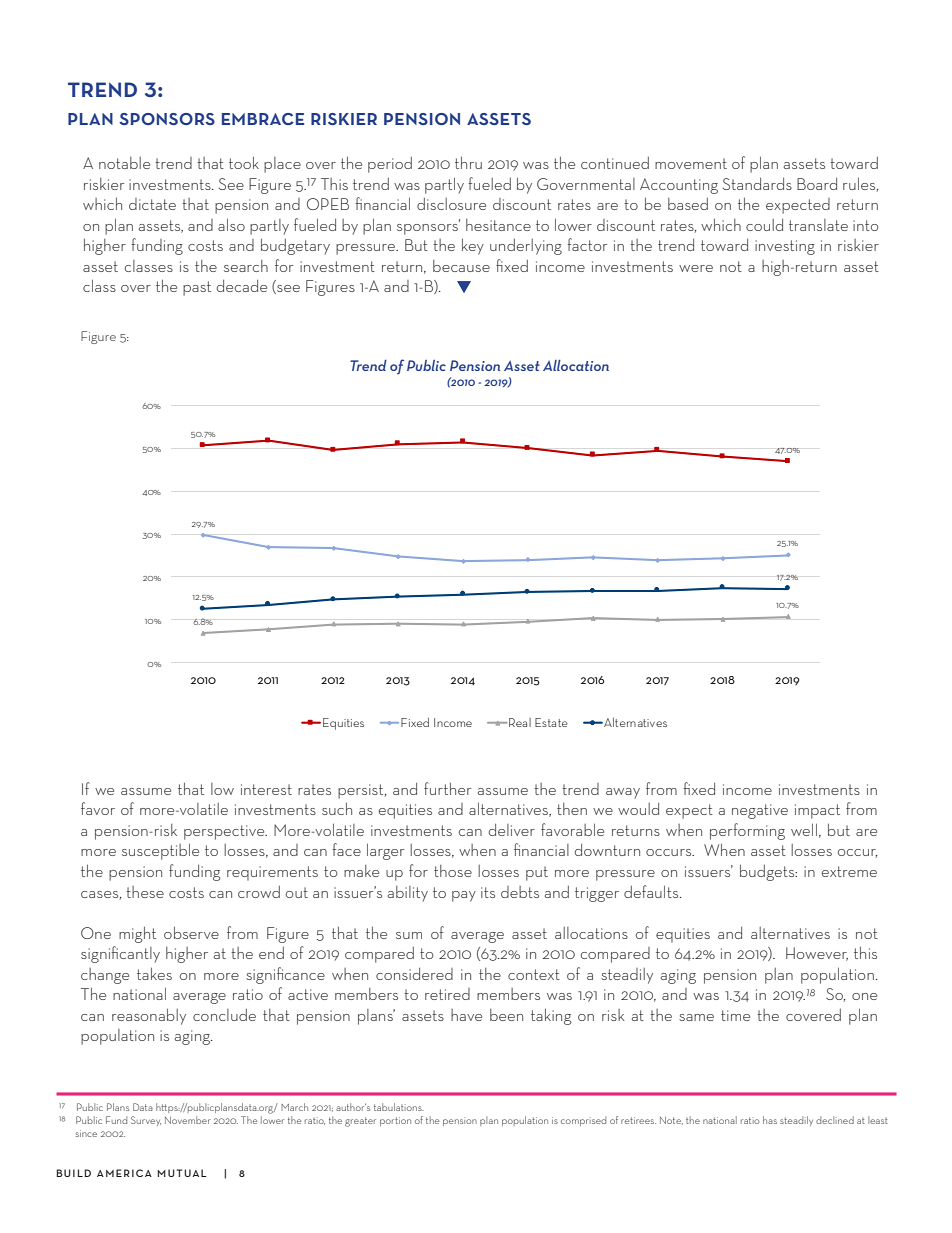 The height and width of the document is (1233, 952). Describe the element at coordinates (197, 288) in the document. I see `past` at that location.
